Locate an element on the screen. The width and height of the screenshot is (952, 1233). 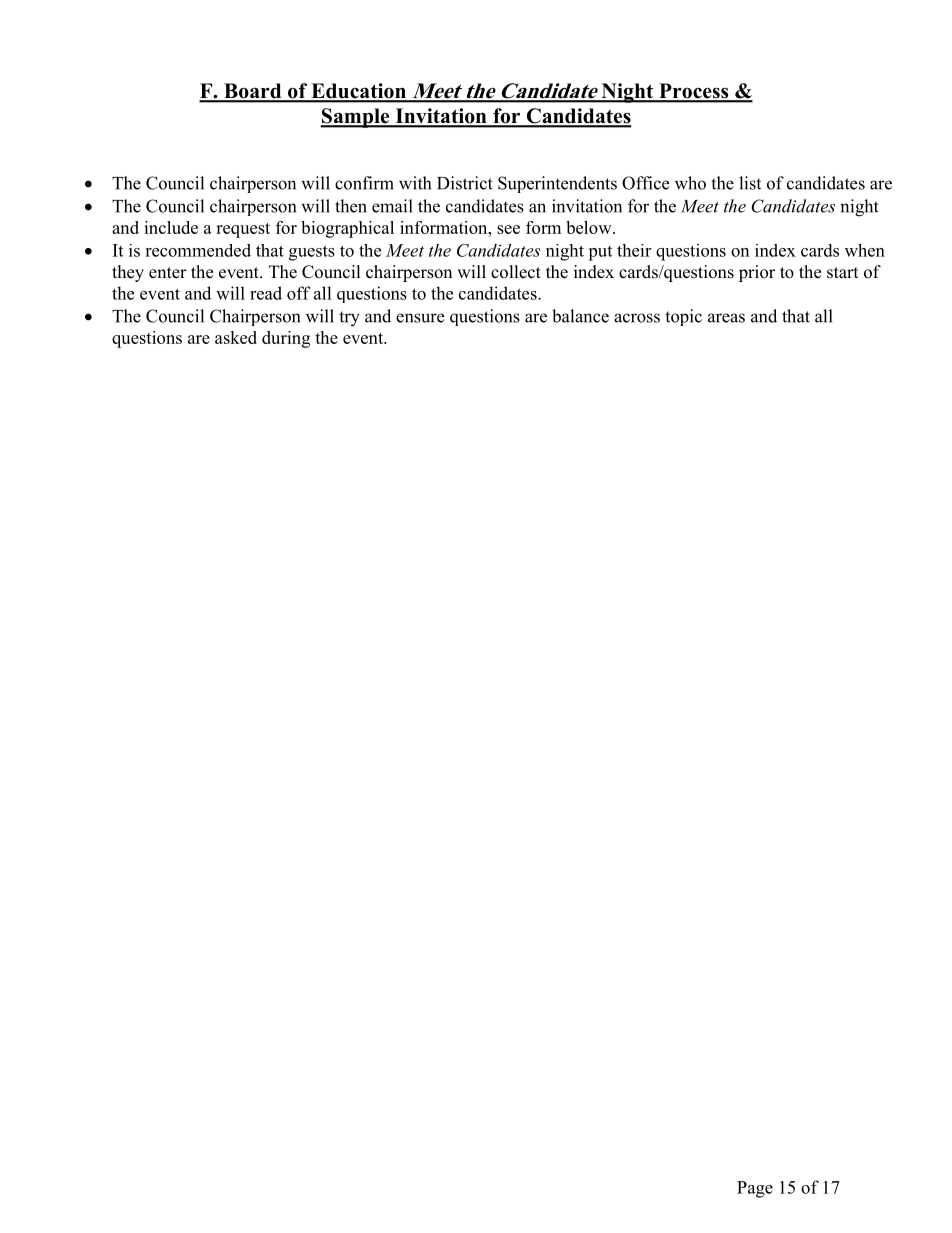
during is located at coordinates (286, 339).
